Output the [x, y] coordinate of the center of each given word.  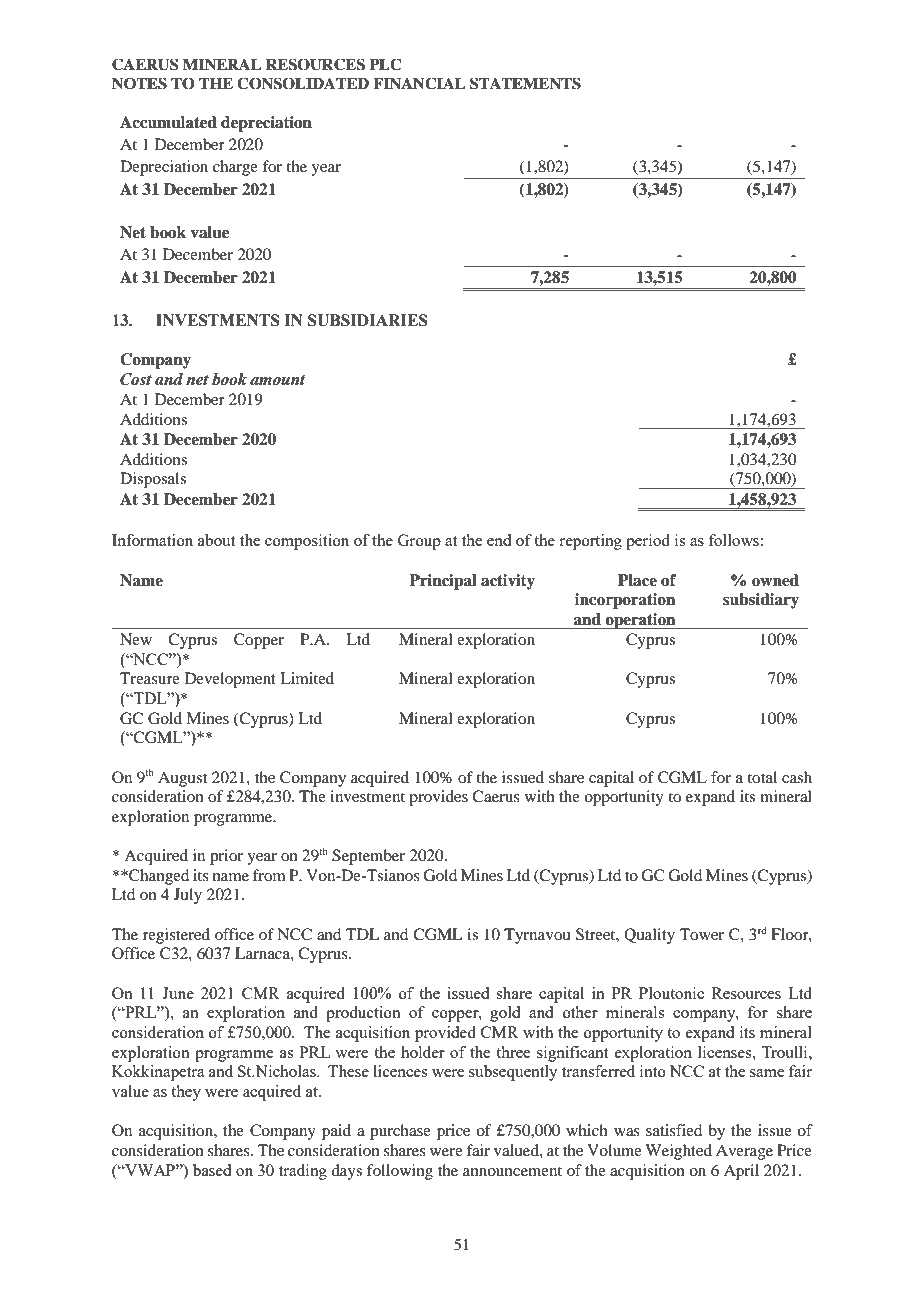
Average [744, 1152]
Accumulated [168, 122]
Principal [443, 582]
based [212, 1170]
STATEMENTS [525, 83]
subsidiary [761, 601]
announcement [512, 1171]
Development [230, 680]
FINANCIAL [419, 83]
